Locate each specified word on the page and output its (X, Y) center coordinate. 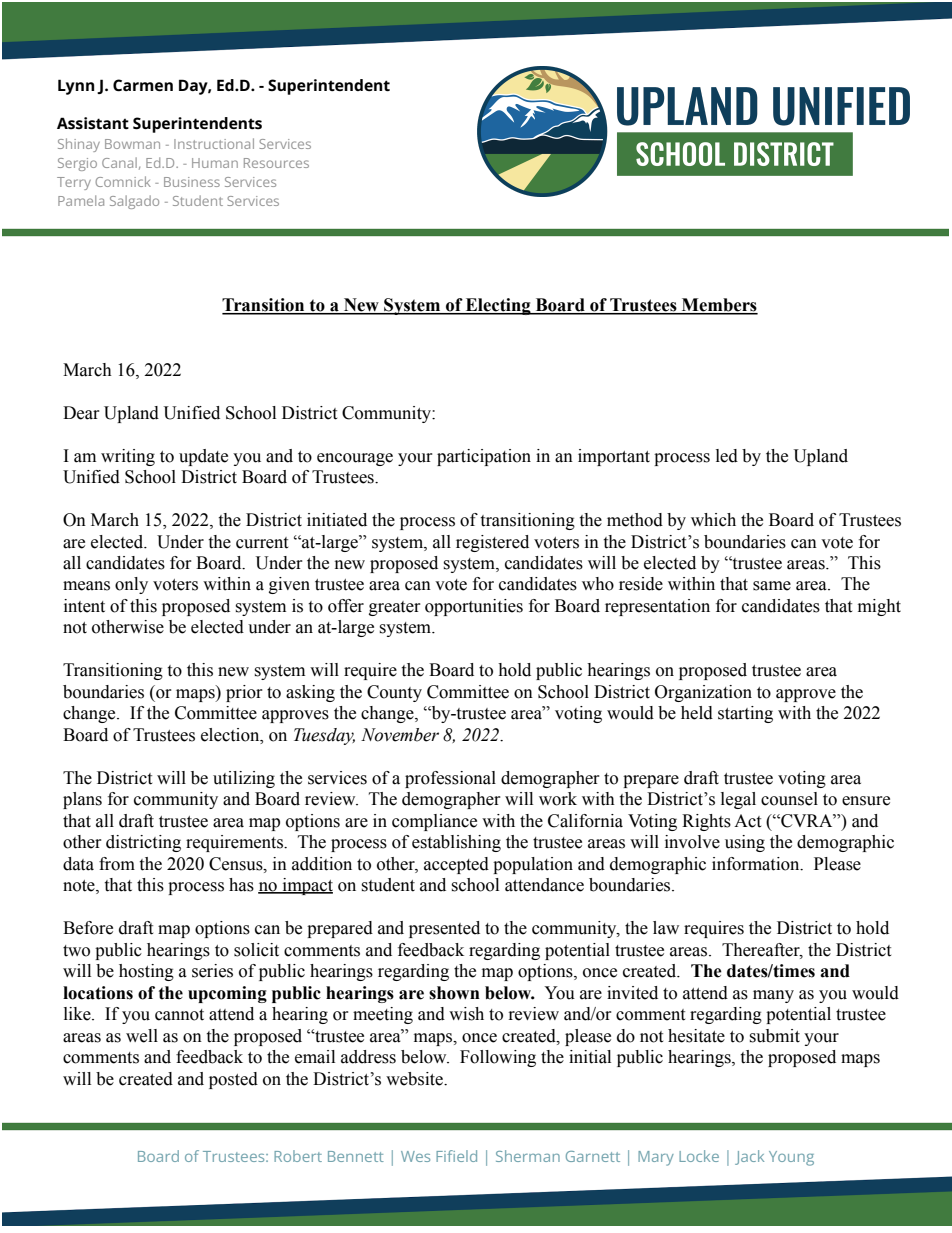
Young (791, 1158)
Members (719, 306)
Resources (276, 163)
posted (233, 1080)
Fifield (456, 1156)
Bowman (132, 144)
